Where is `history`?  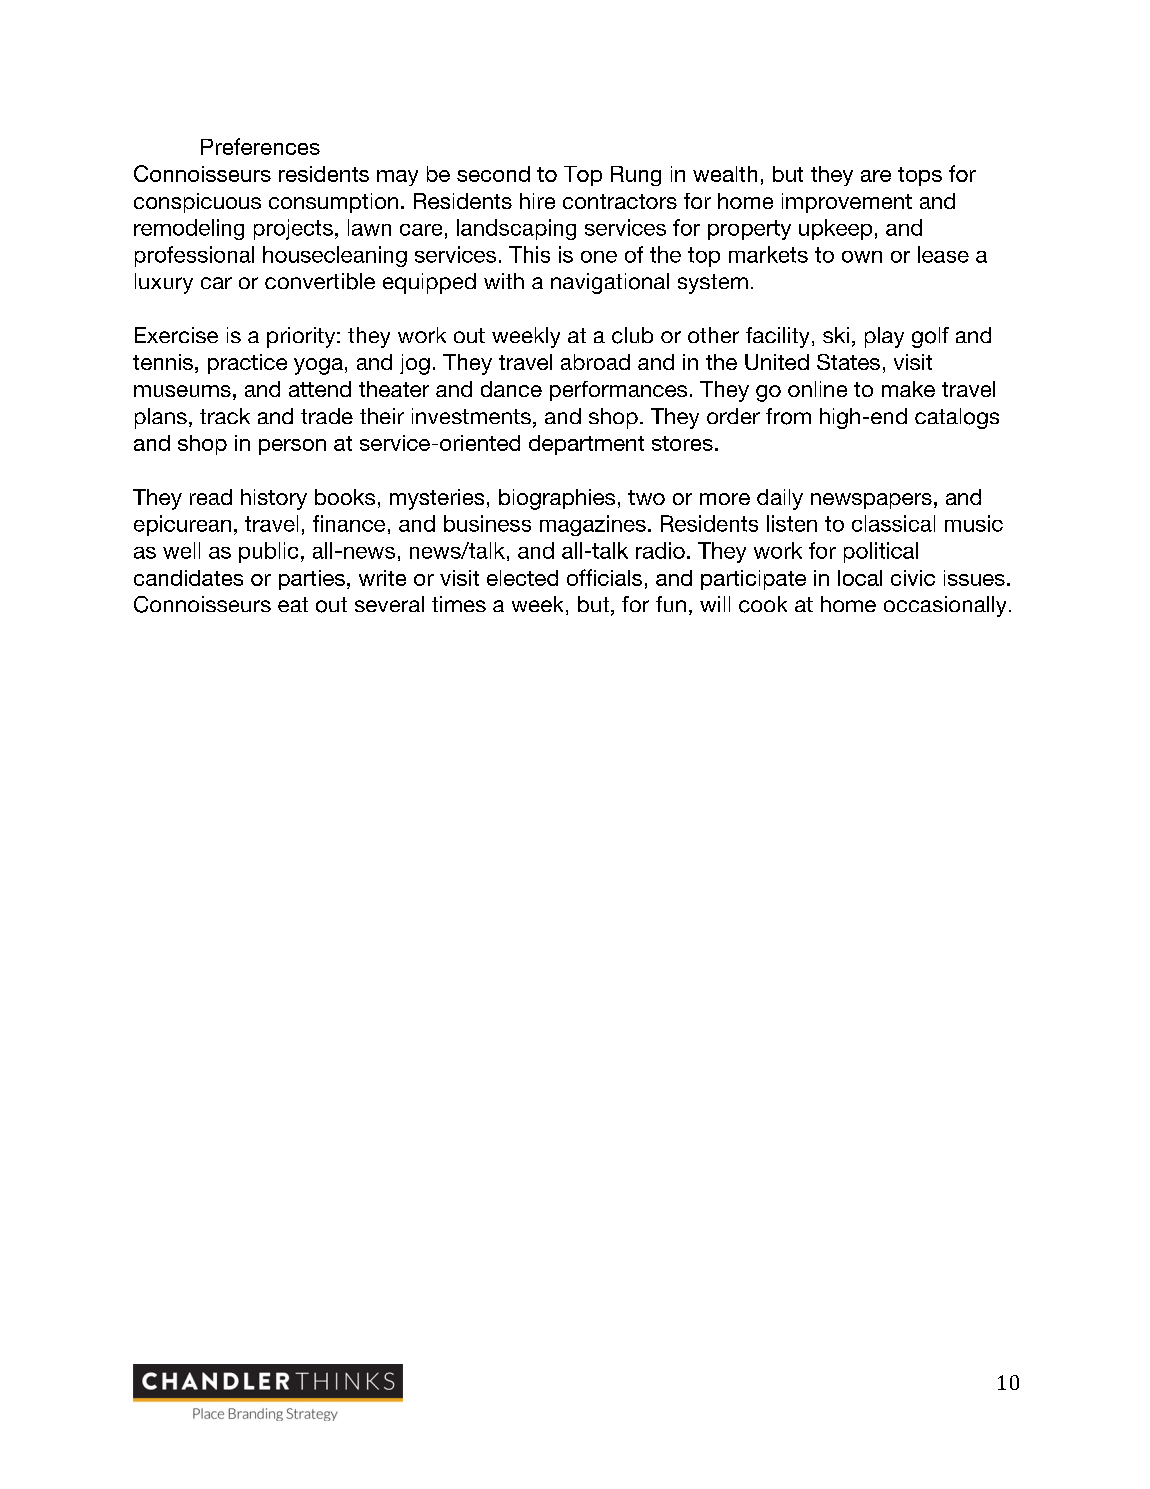 history is located at coordinates (274, 499).
